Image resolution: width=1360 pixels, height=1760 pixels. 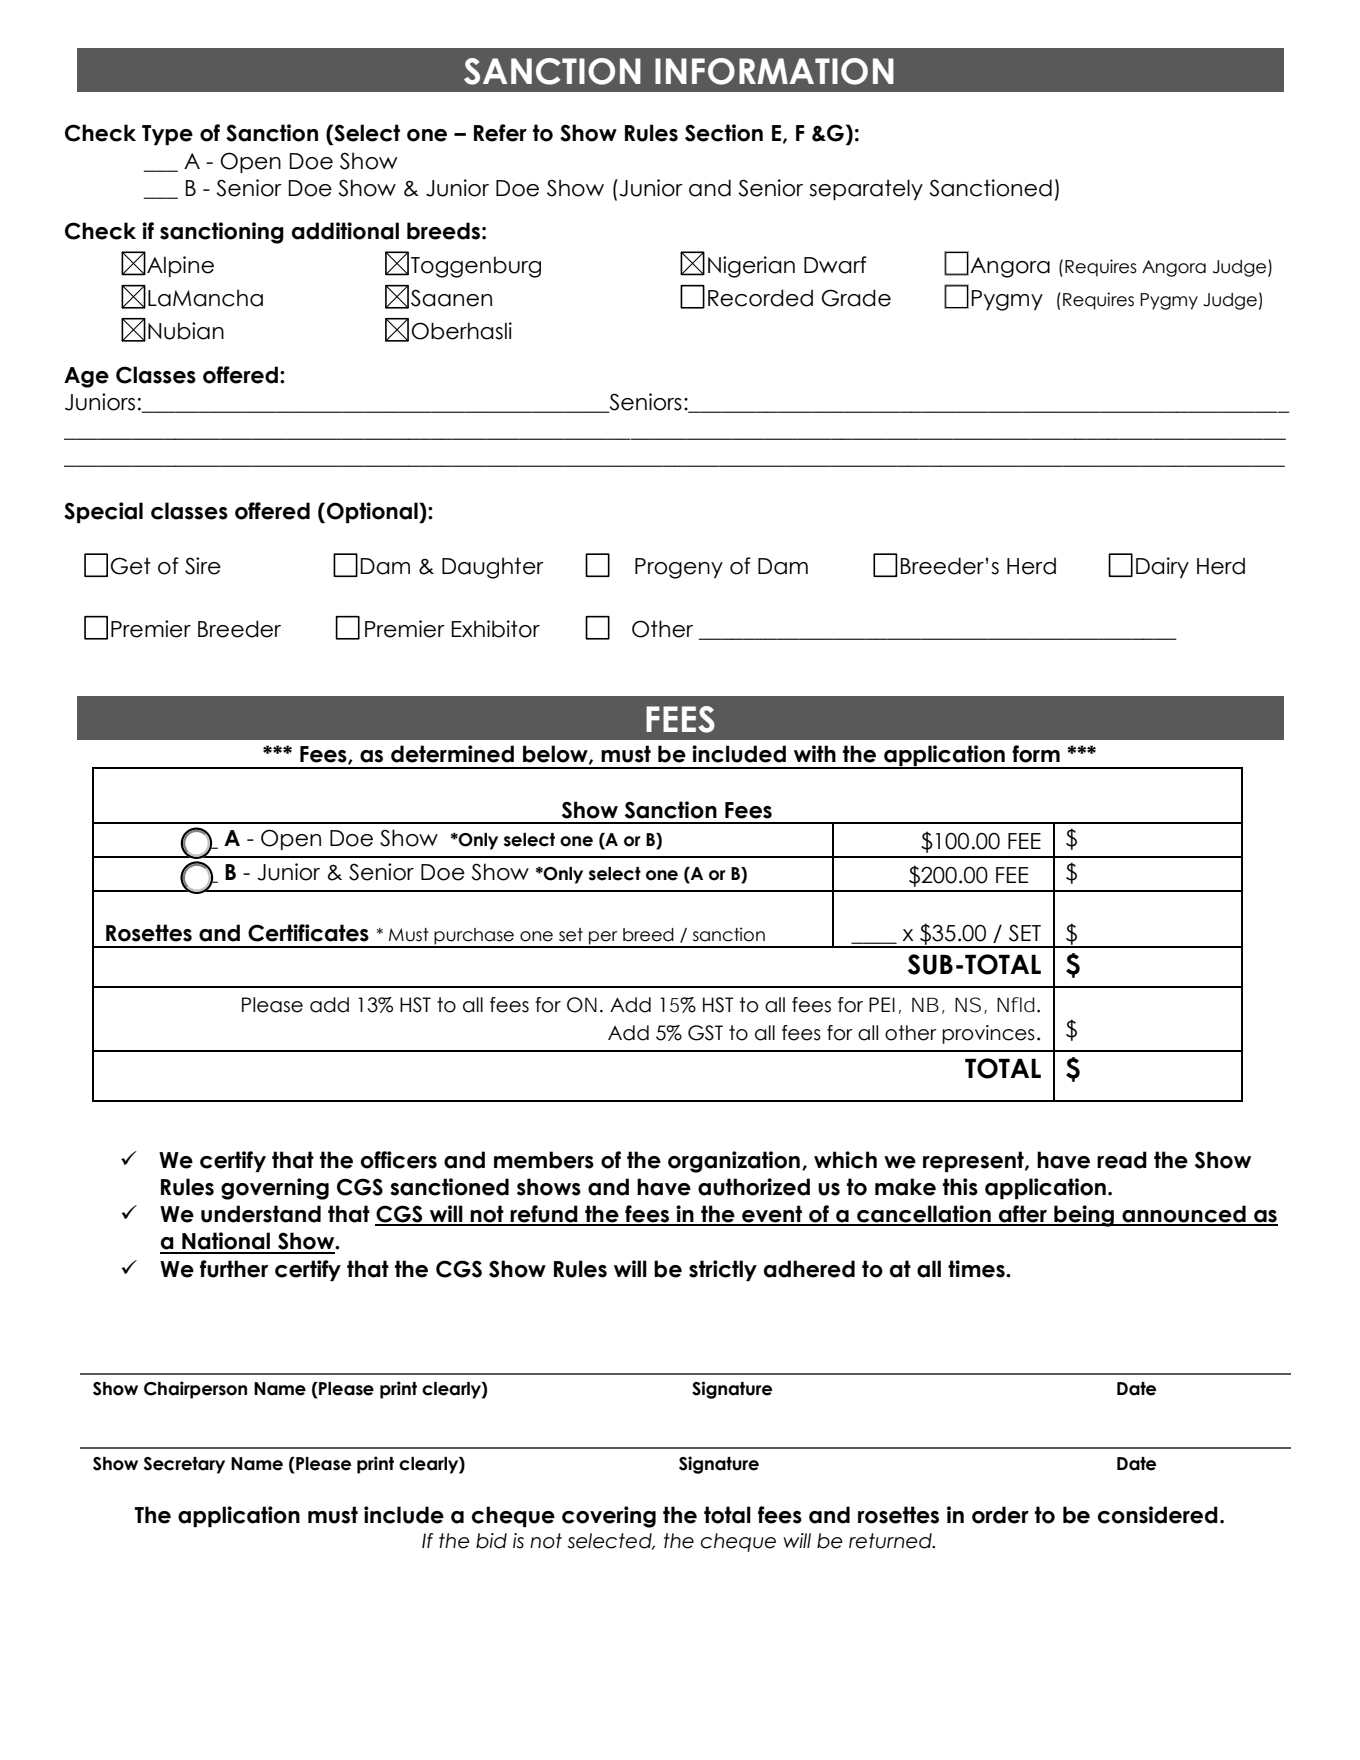 What do you see at coordinates (724, 133) in the page?
I see `Section` at bounding box center [724, 133].
